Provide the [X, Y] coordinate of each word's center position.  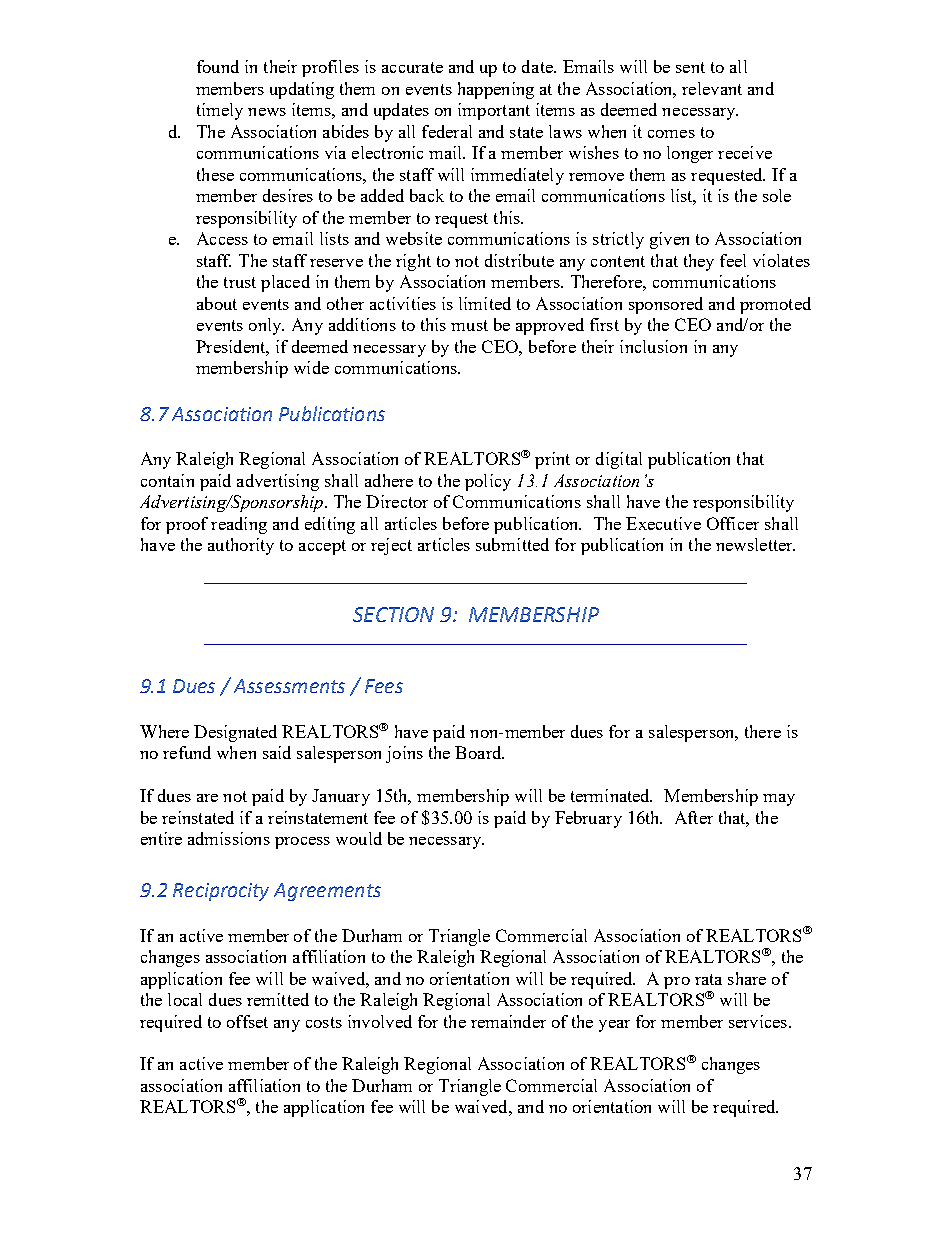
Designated [235, 733]
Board [479, 752]
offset [247, 1021]
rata [708, 979]
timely [220, 111]
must [469, 325]
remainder [508, 1021]
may [779, 800]
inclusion [653, 346]
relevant [712, 88]
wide [311, 367]
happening [496, 90]
